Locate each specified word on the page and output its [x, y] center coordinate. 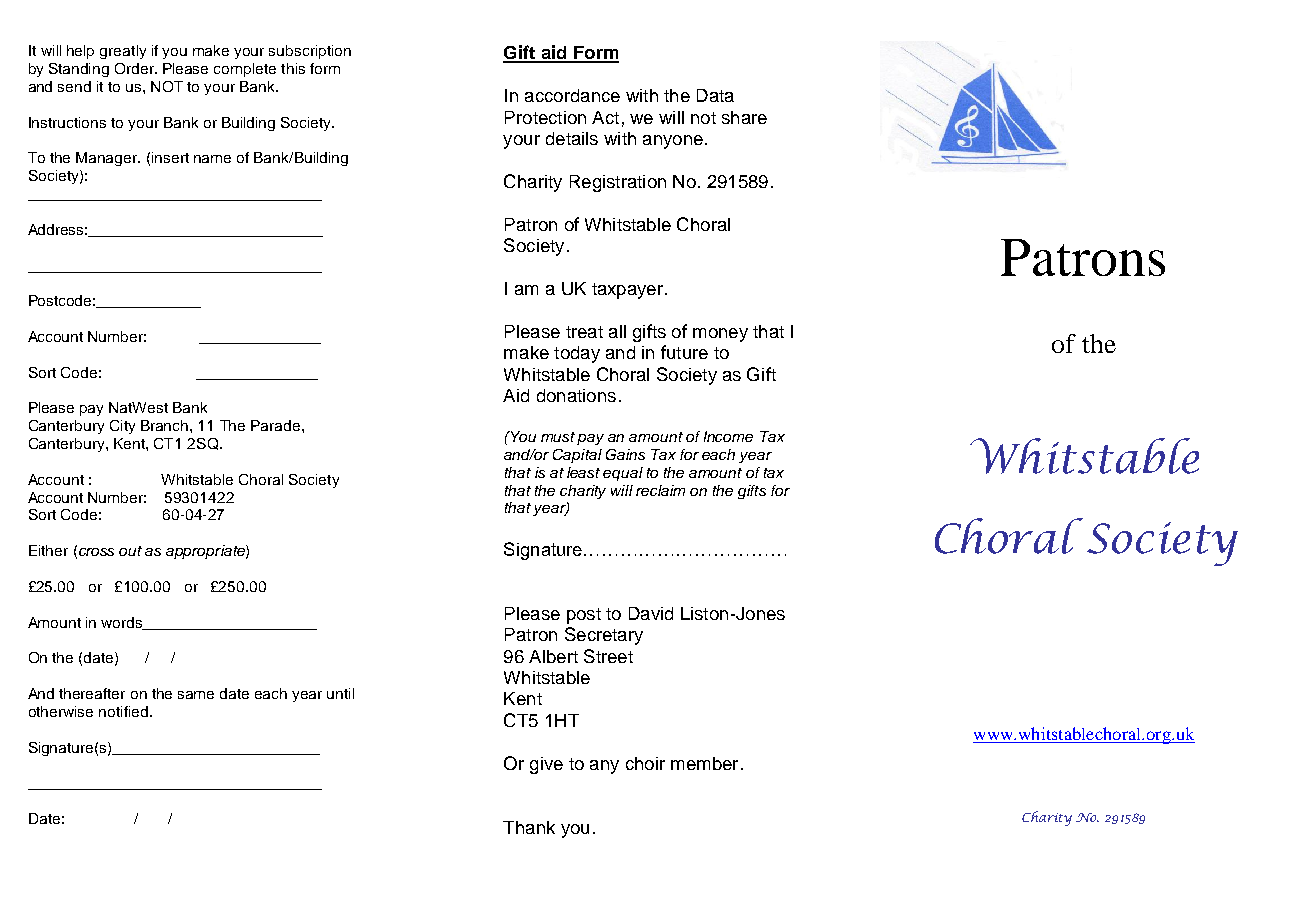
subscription [310, 52]
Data [715, 95]
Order [135, 68]
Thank [529, 827]
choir [645, 763]
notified [123, 711]
